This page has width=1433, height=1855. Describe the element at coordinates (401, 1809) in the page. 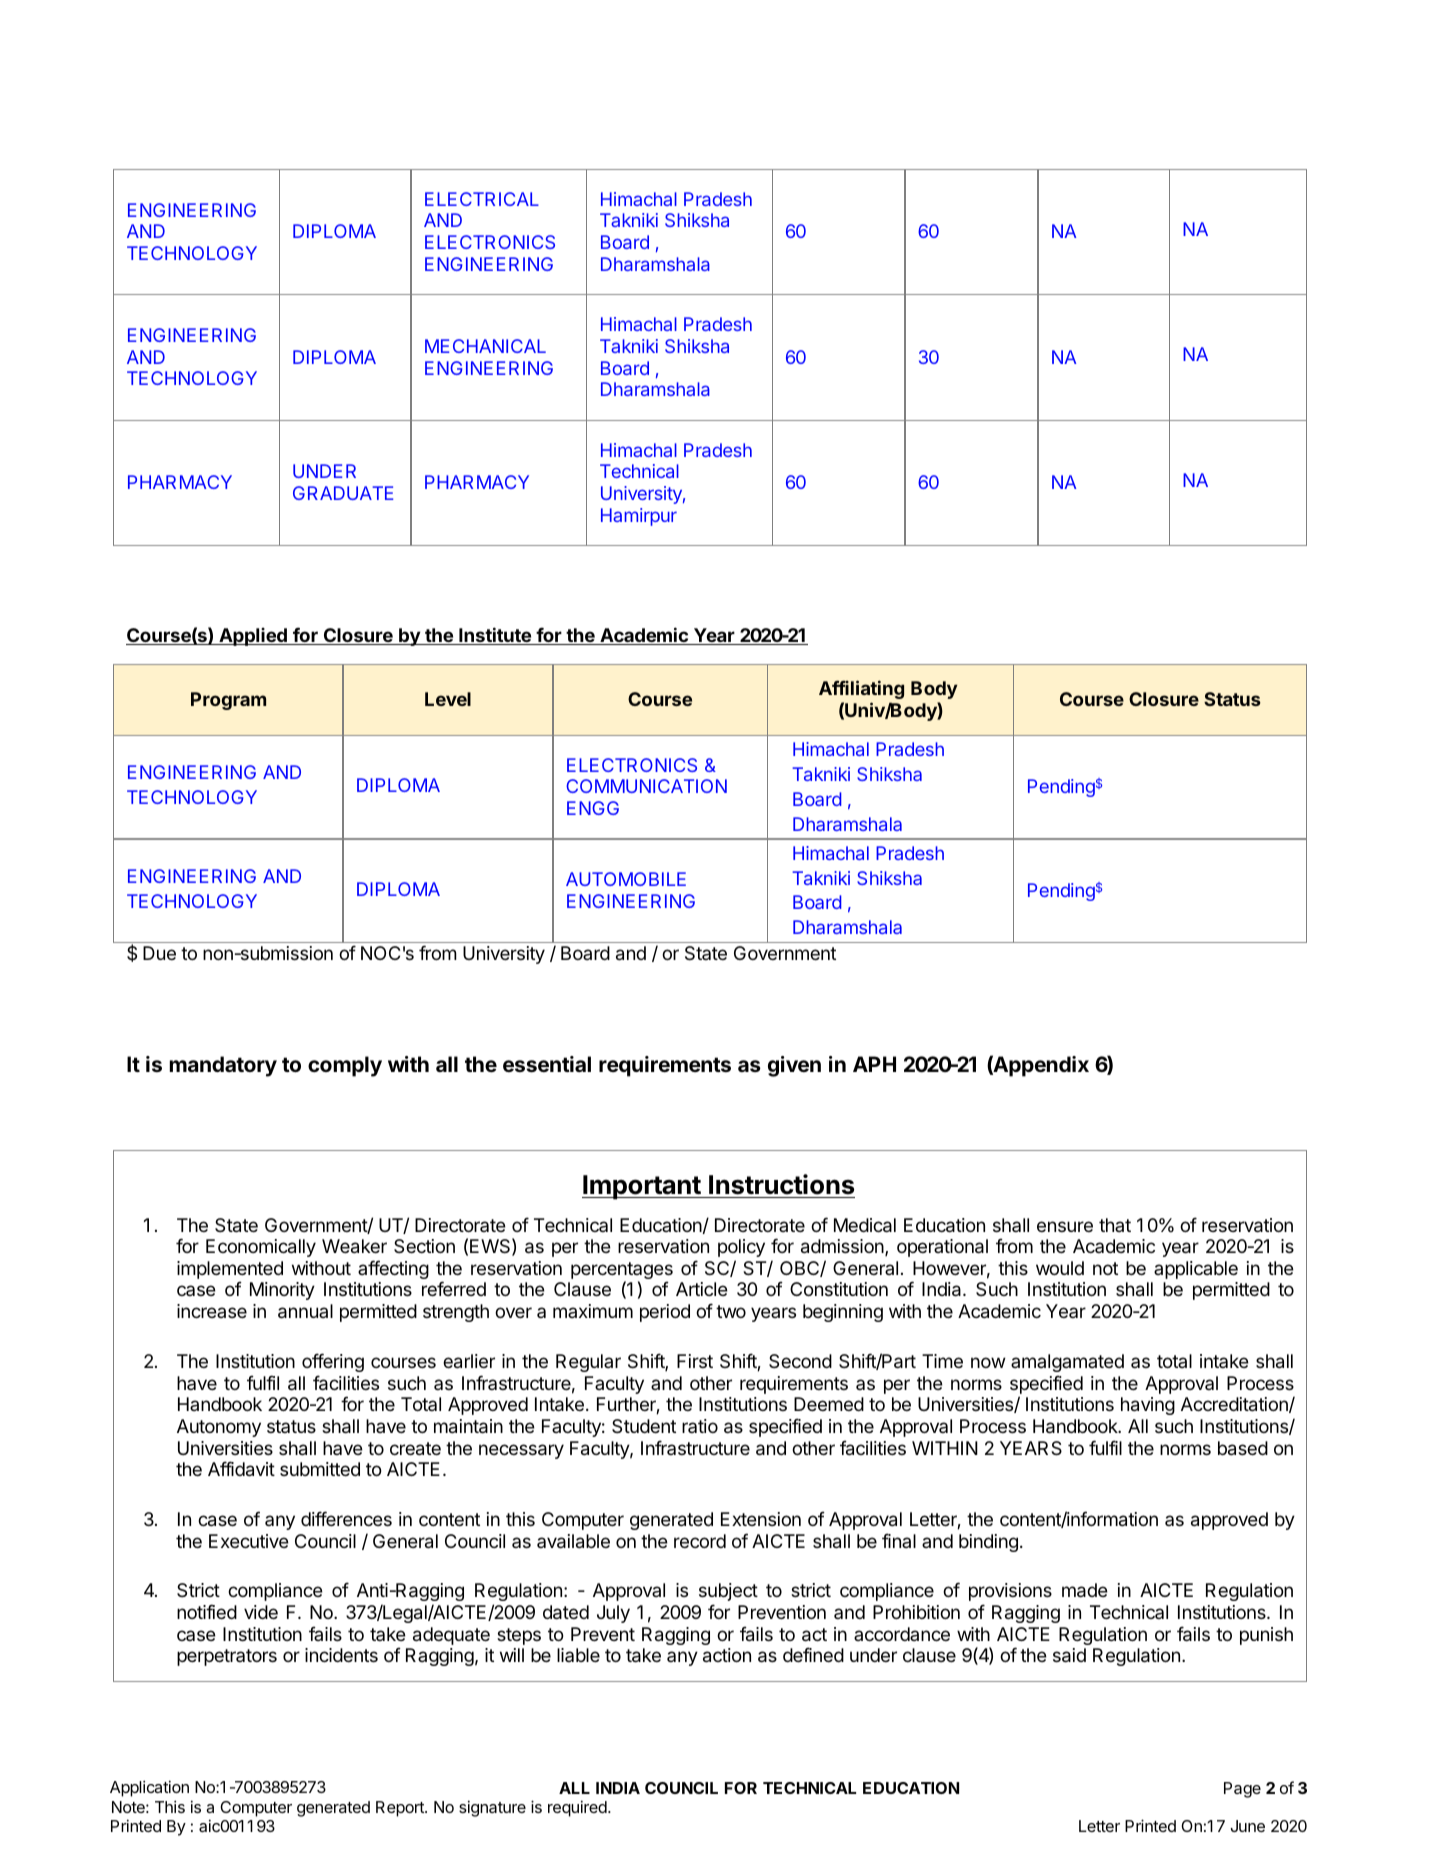

I see `Report` at that location.
